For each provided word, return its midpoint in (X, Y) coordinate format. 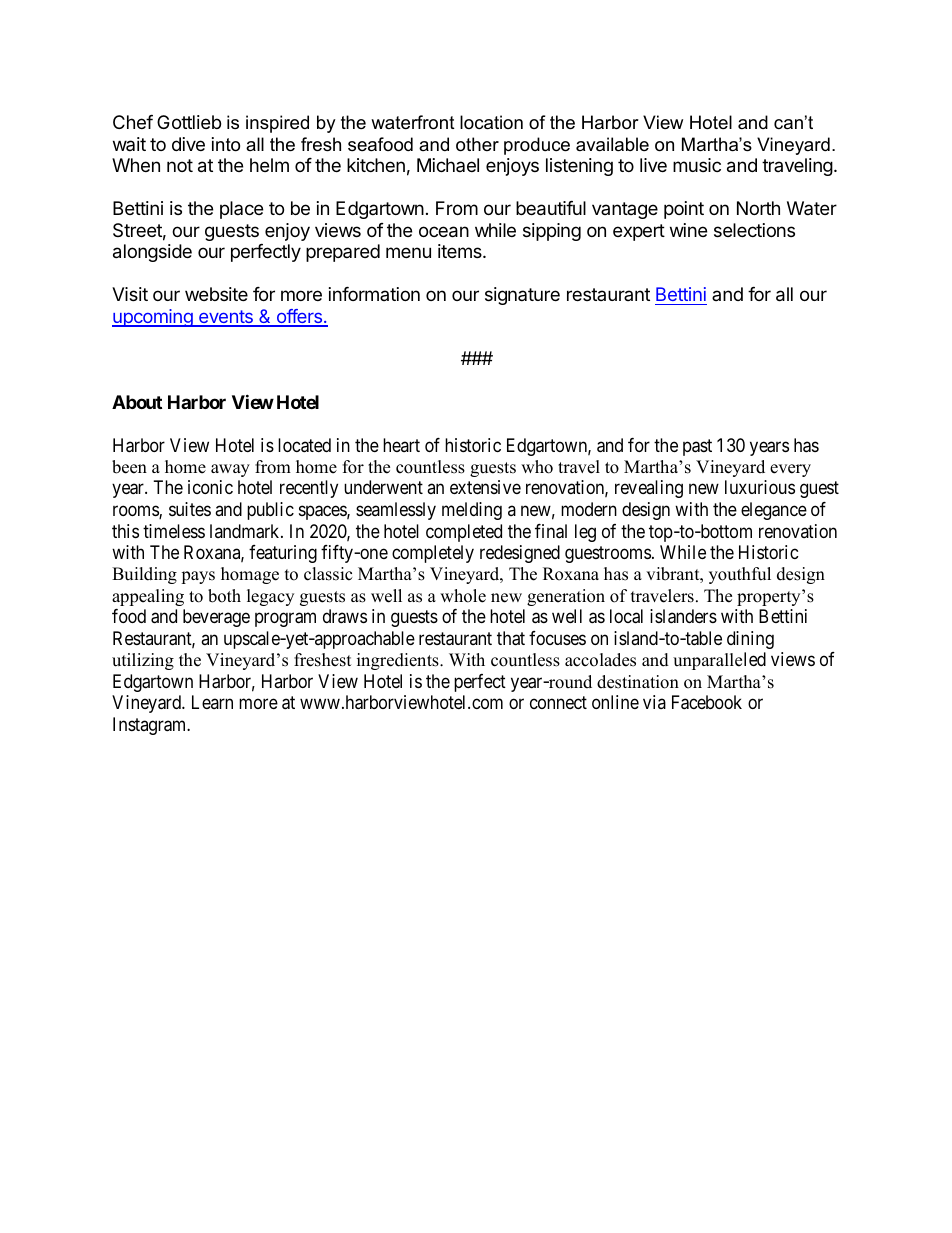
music (697, 165)
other (477, 144)
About (137, 402)
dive (188, 144)
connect (558, 702)
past (697, 447)
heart (401, 445)
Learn (212, 702)
